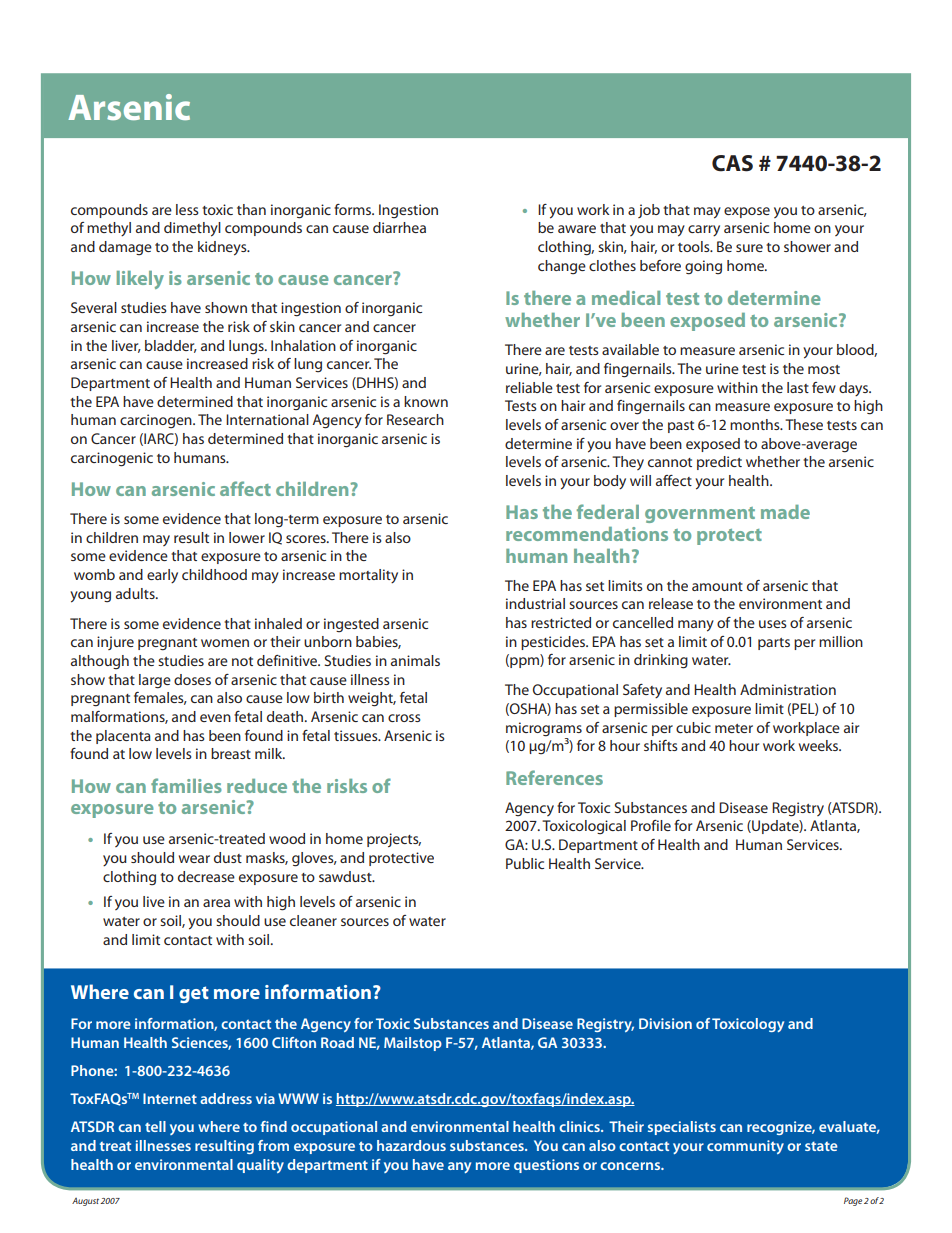 The width and height of the screenshot is (952, 1233). I want to click on Administration, so click(788, 689).
